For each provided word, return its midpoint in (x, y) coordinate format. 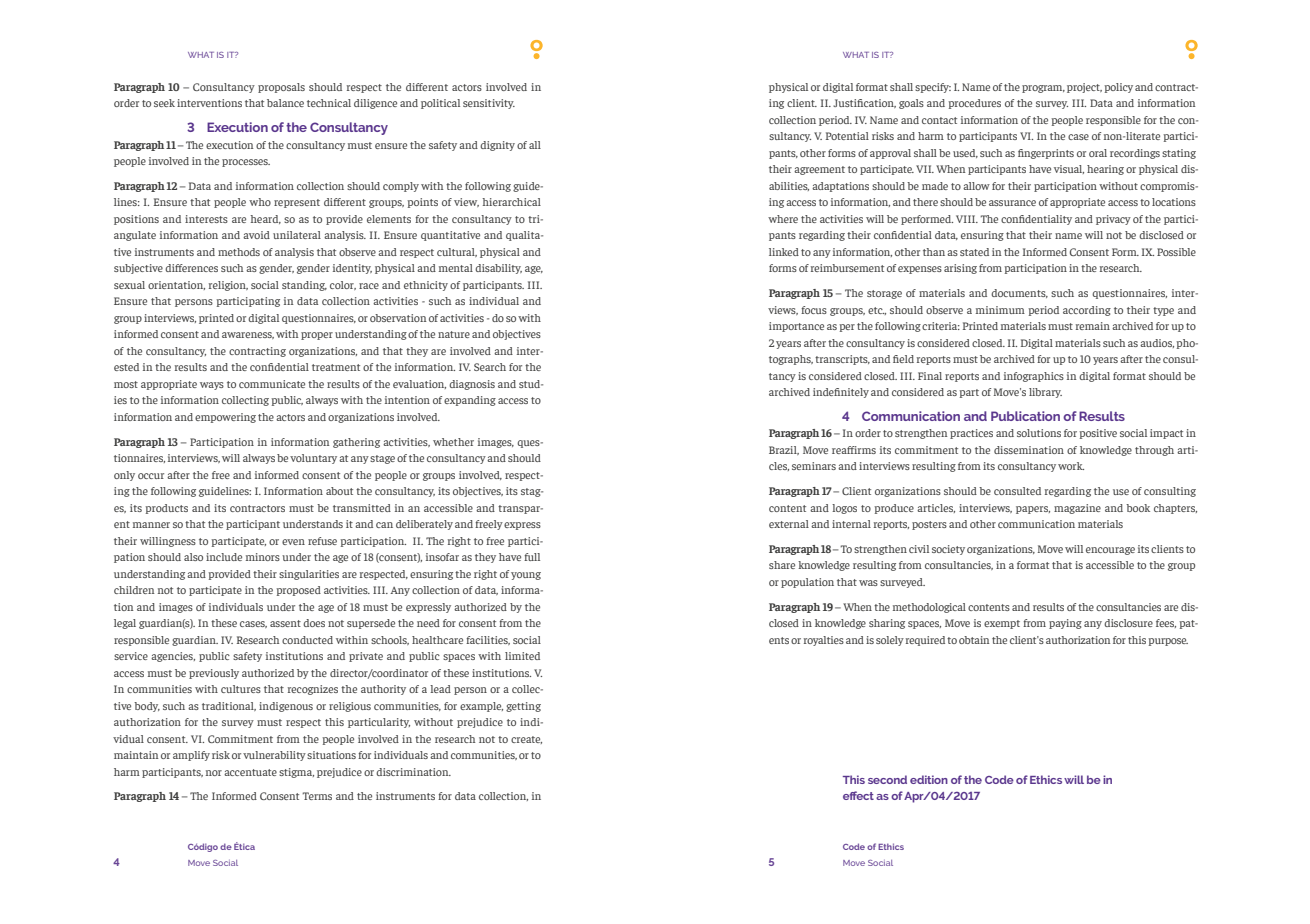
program (1043, 89)
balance (285, 103)
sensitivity (489, 104)
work (1071, 466)
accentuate (250, 772)
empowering (225, 418)
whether (453, 442)
